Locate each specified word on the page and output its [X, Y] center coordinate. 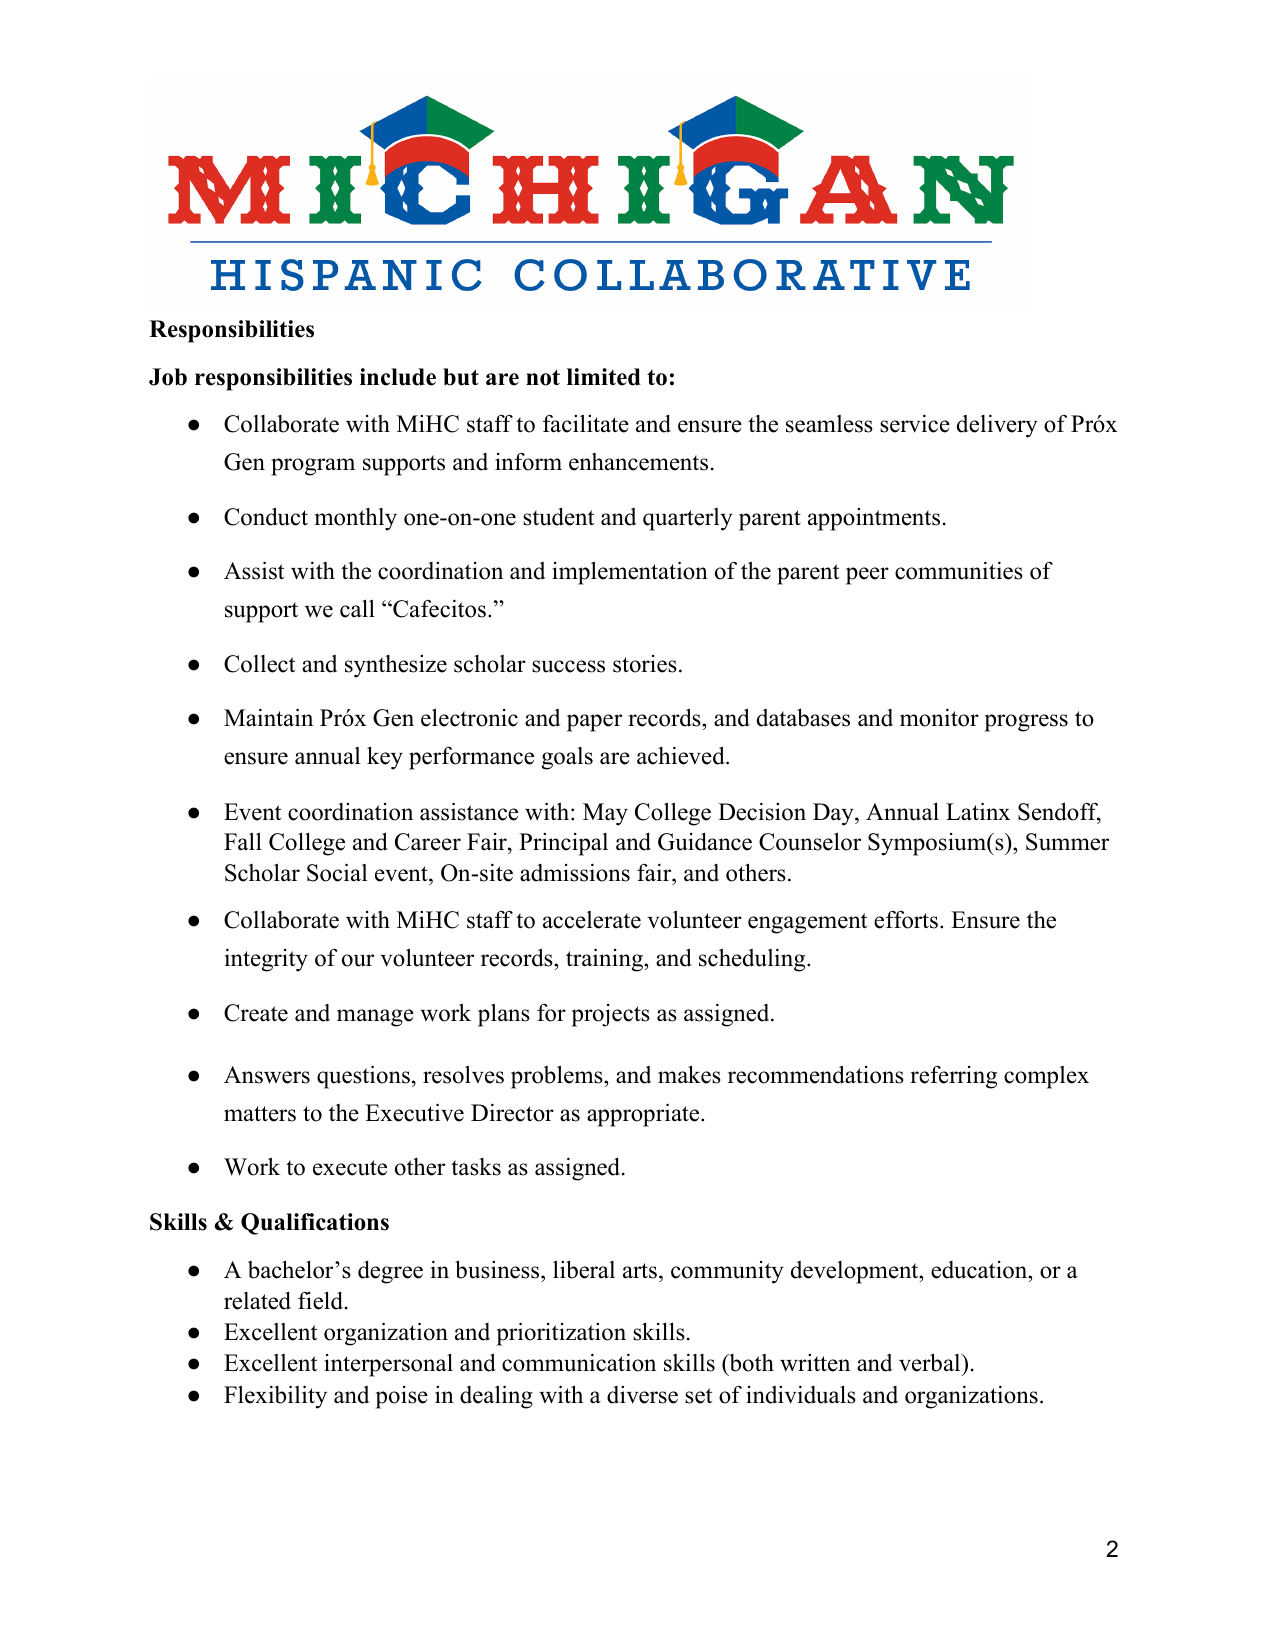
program [313, 467]
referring [953, 1077]
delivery [997, 426]
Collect [259, 664]
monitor [939, 717]
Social [337, 872]
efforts [906, 920]
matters [260, 1114]
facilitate [586, 423]
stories [645, 664]
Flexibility [275, 1397]
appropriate [644, 1115]
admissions [575, 872]
